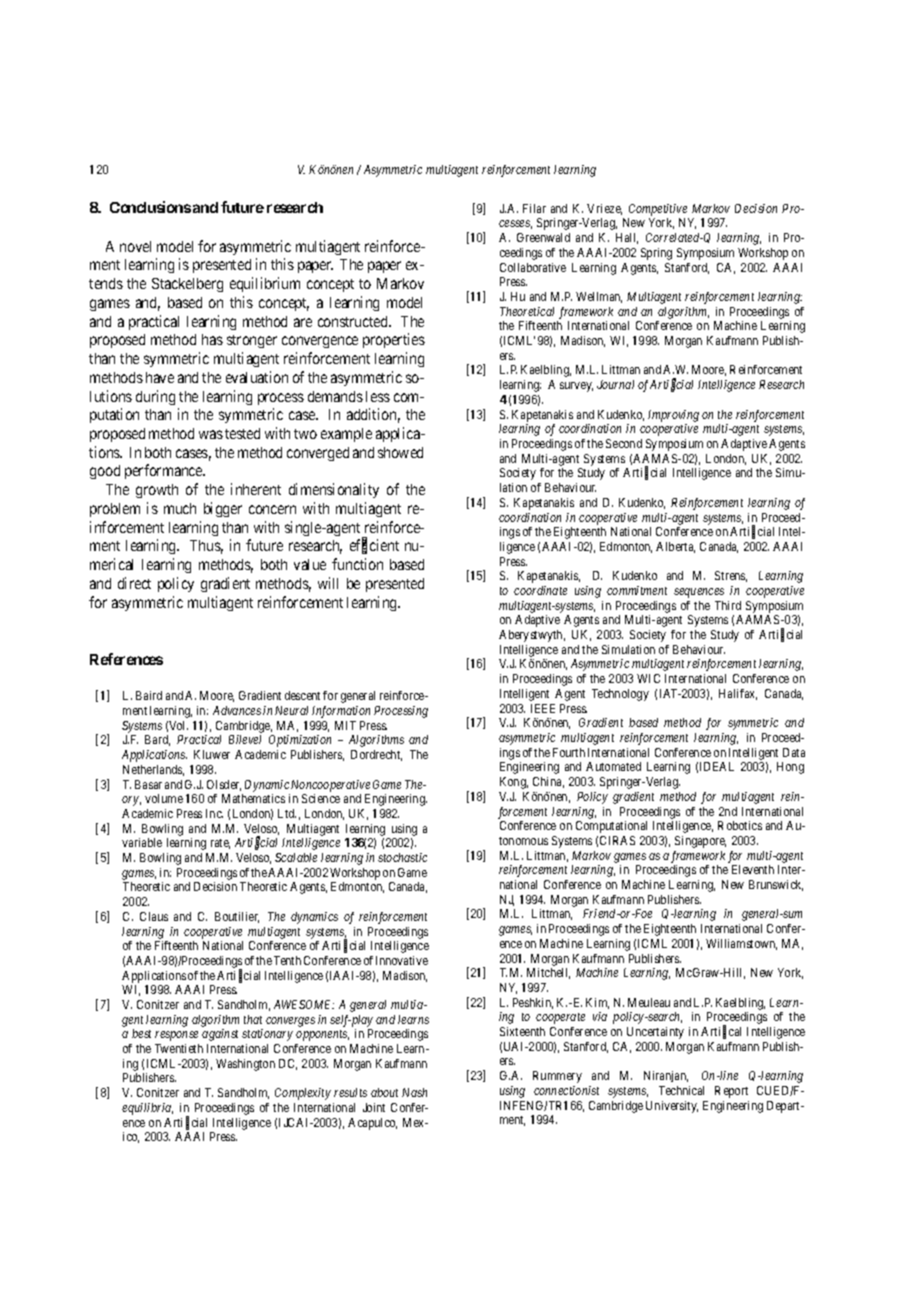  I want to click on stochastic, so click(402, 857).
